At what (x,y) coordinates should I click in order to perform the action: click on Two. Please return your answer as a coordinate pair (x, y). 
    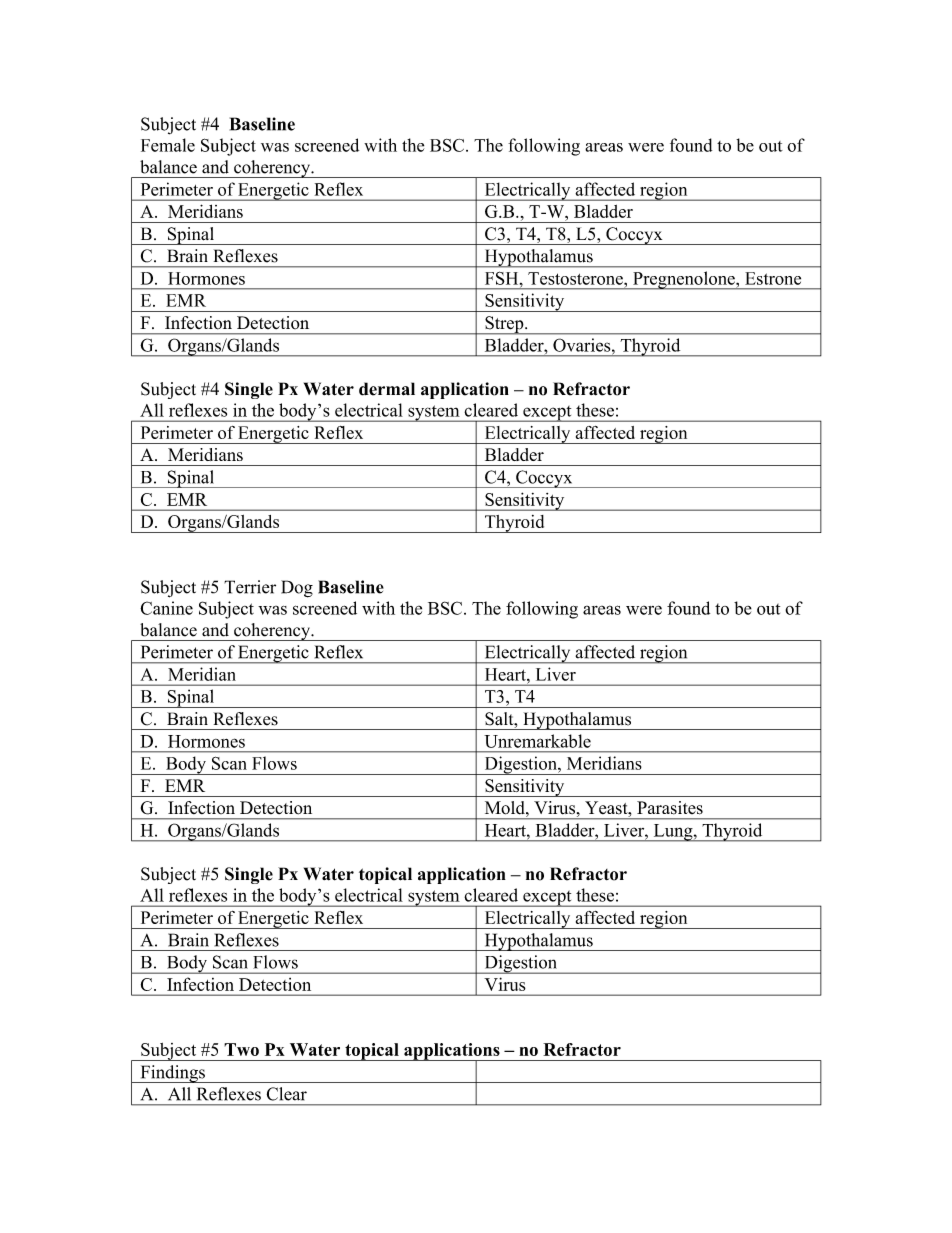
    Looking at the image, I should click on (241, 1049).
